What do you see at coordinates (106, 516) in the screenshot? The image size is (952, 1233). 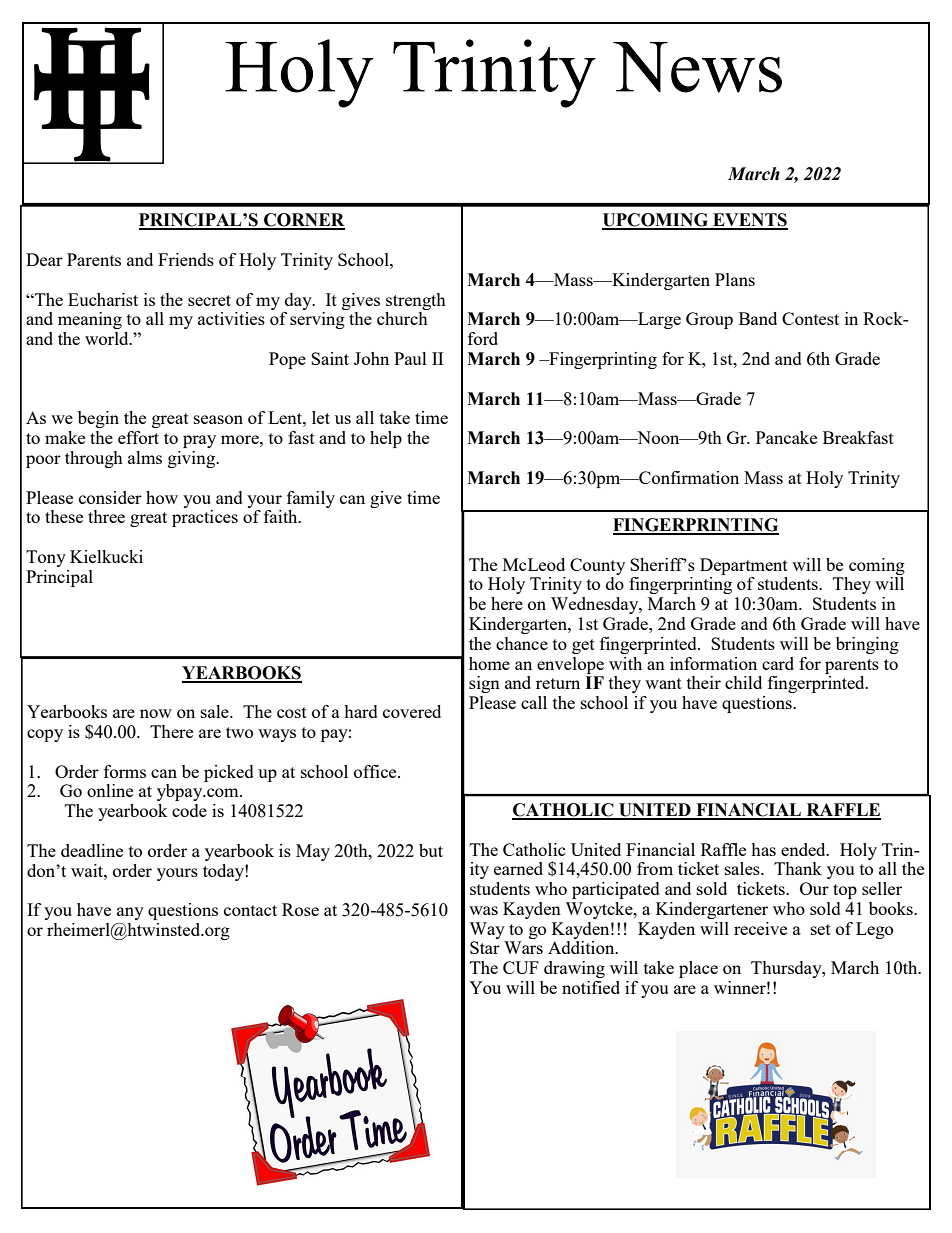 I see `three` at bounding box center [106, 516].
